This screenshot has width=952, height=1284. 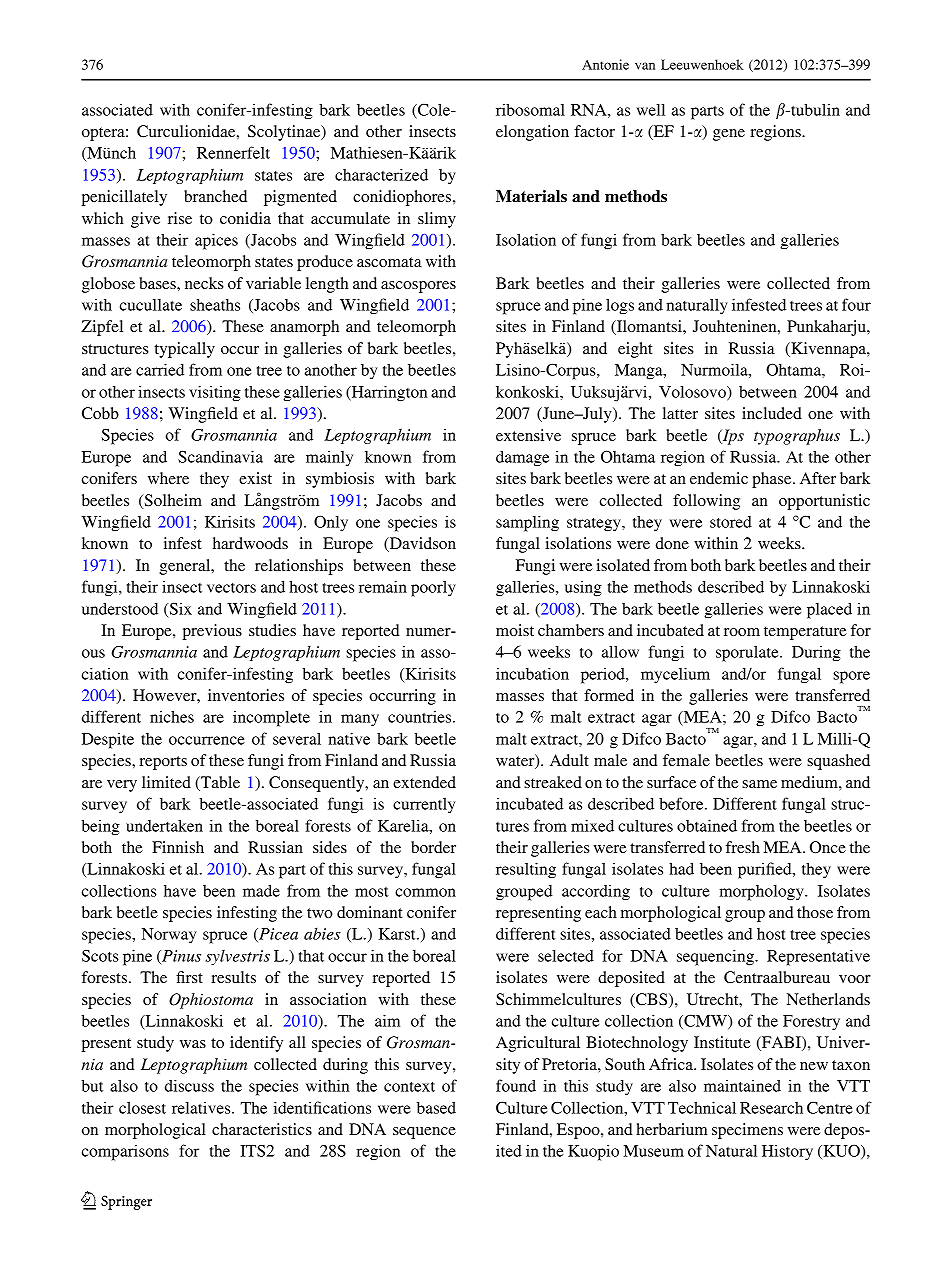 What do you see at coordinates (215, 196) in the screenshot?
I see `branched` at bounding box center [215, 196].
